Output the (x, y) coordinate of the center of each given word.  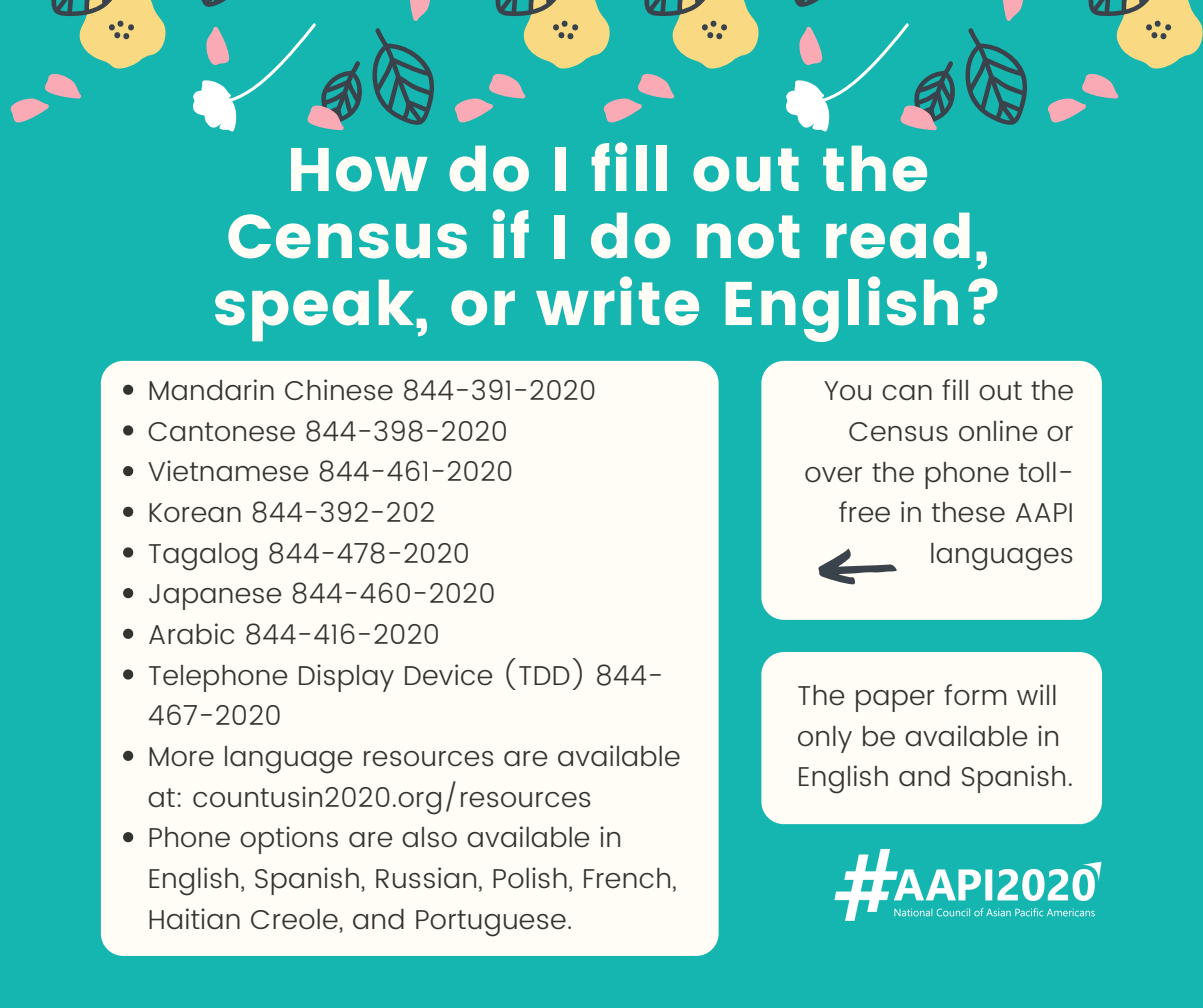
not (748, 237)
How (359, 170)
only (825, 739)
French (627, 878)
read (898, 236)
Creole (295, 919)
